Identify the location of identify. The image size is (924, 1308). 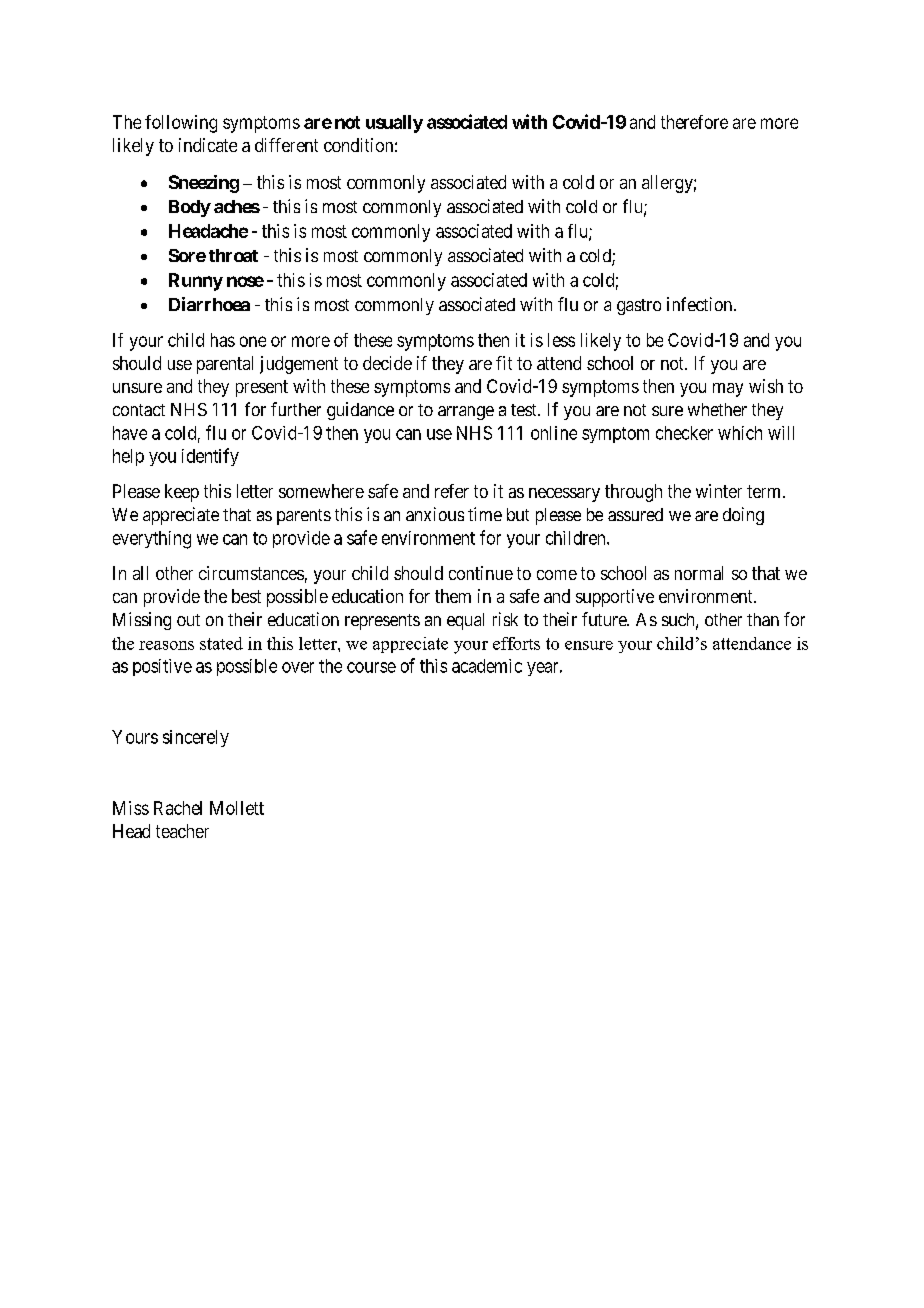
(210, 457).
